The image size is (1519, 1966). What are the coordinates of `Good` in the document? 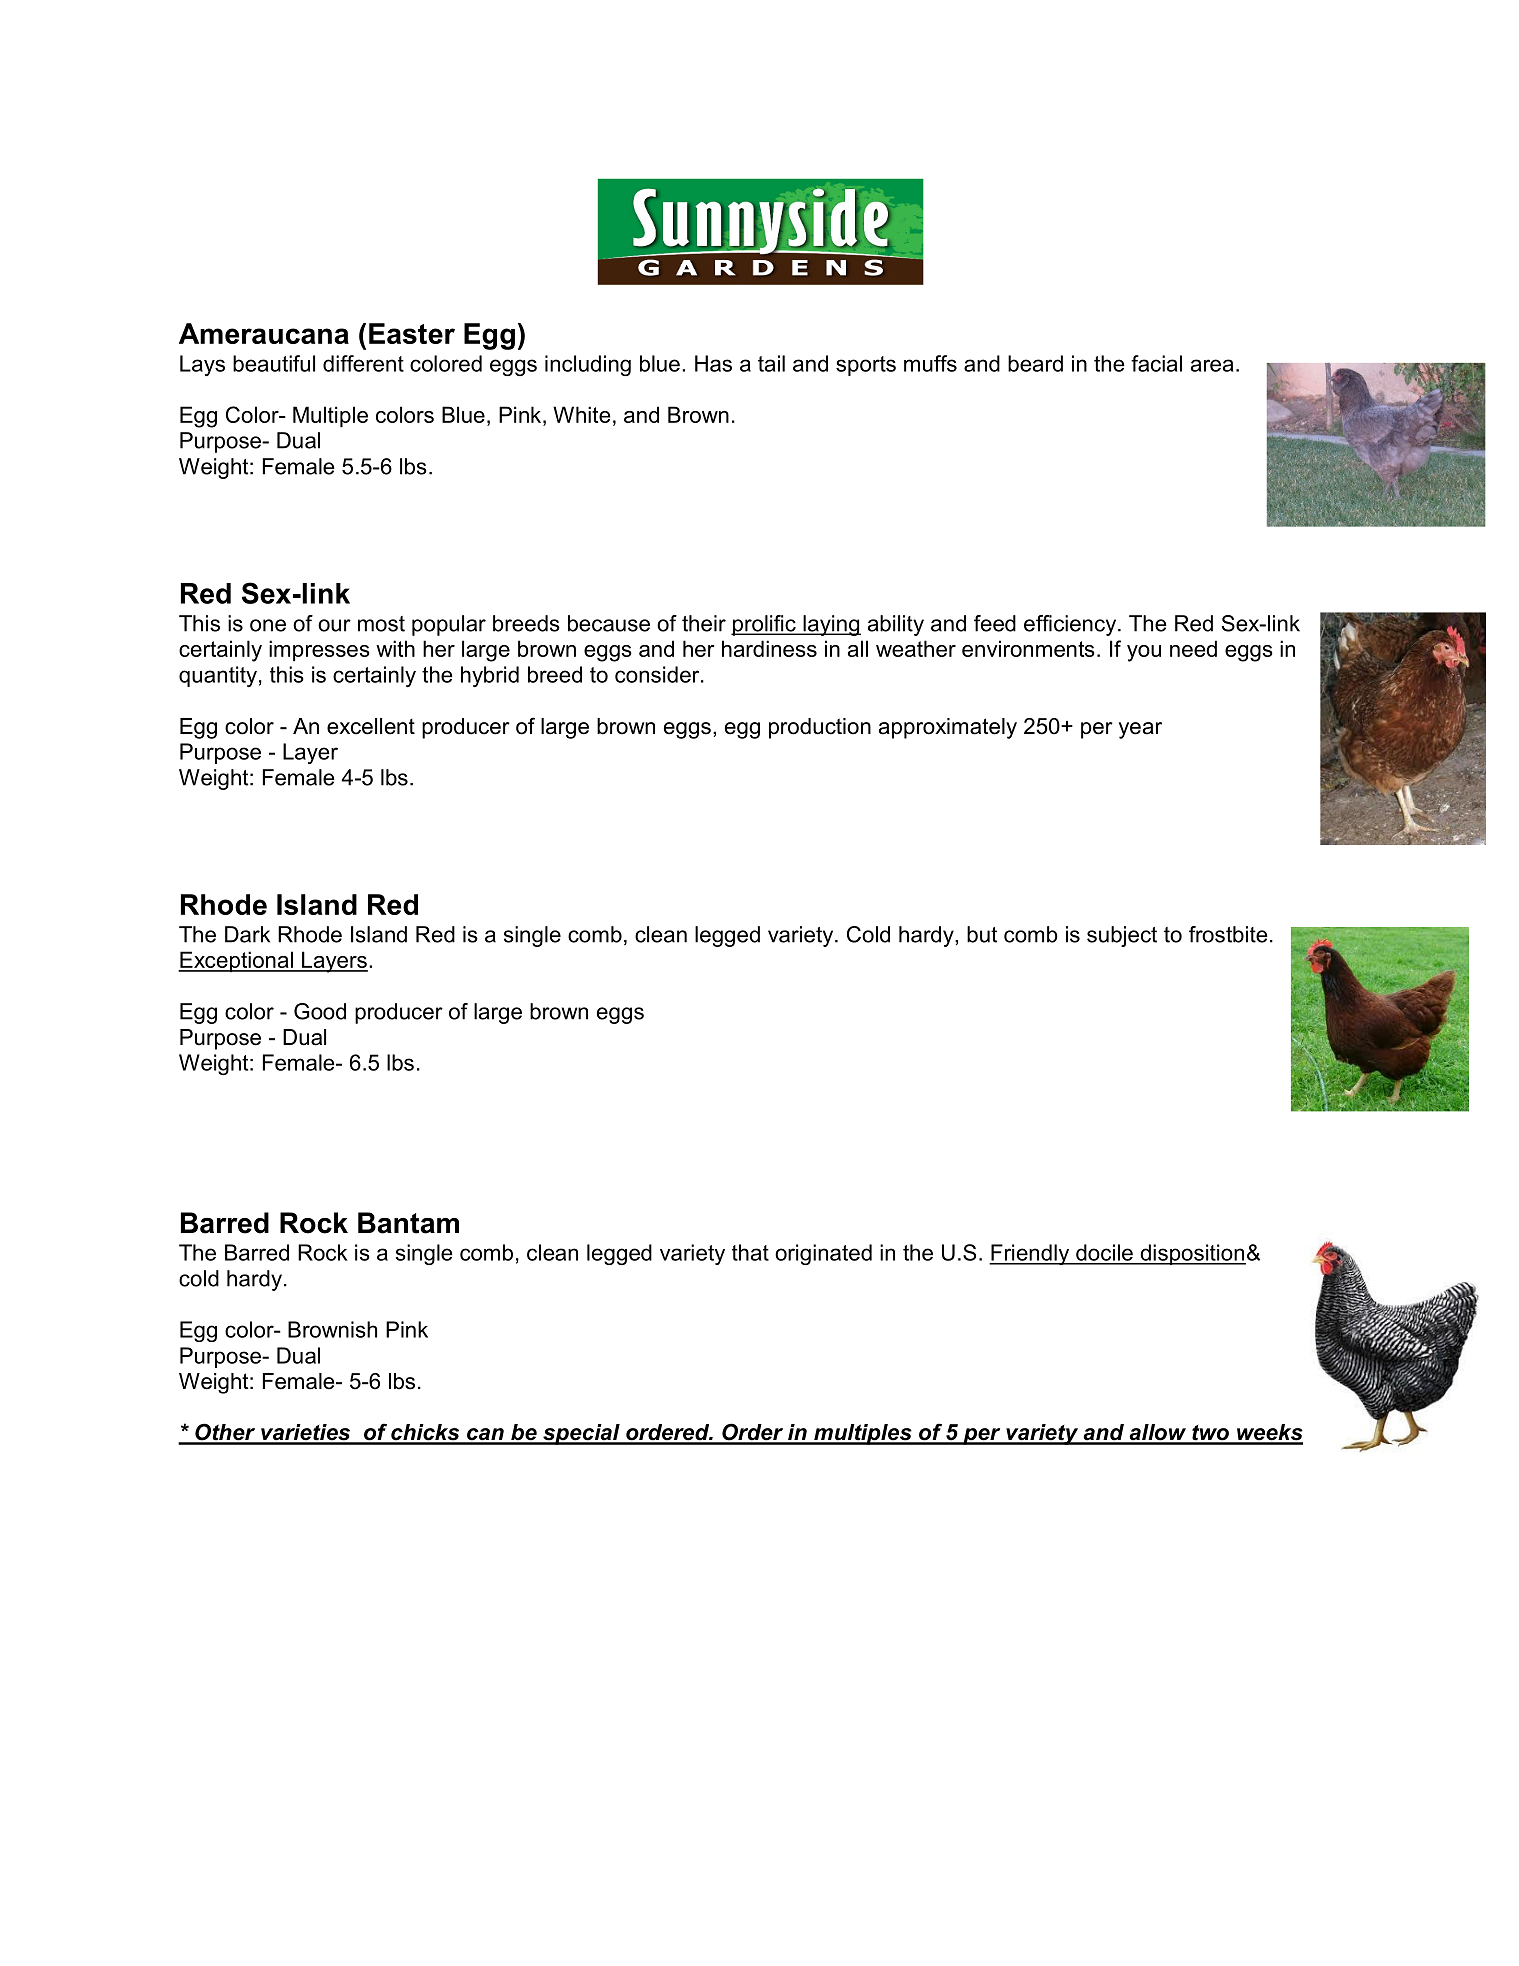 It's located at (320, 1011).
